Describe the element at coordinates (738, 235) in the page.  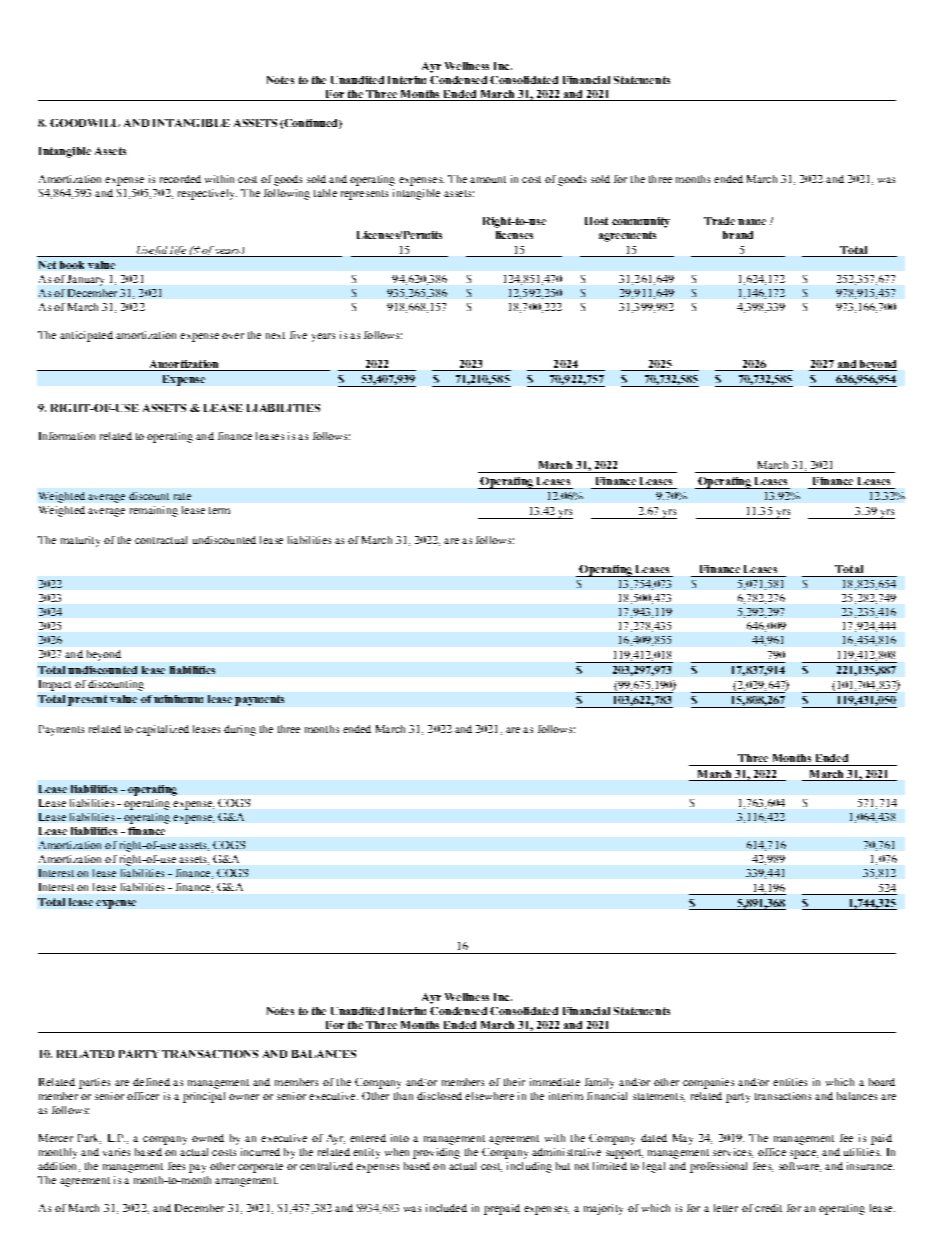
I see `brand` at that location.
